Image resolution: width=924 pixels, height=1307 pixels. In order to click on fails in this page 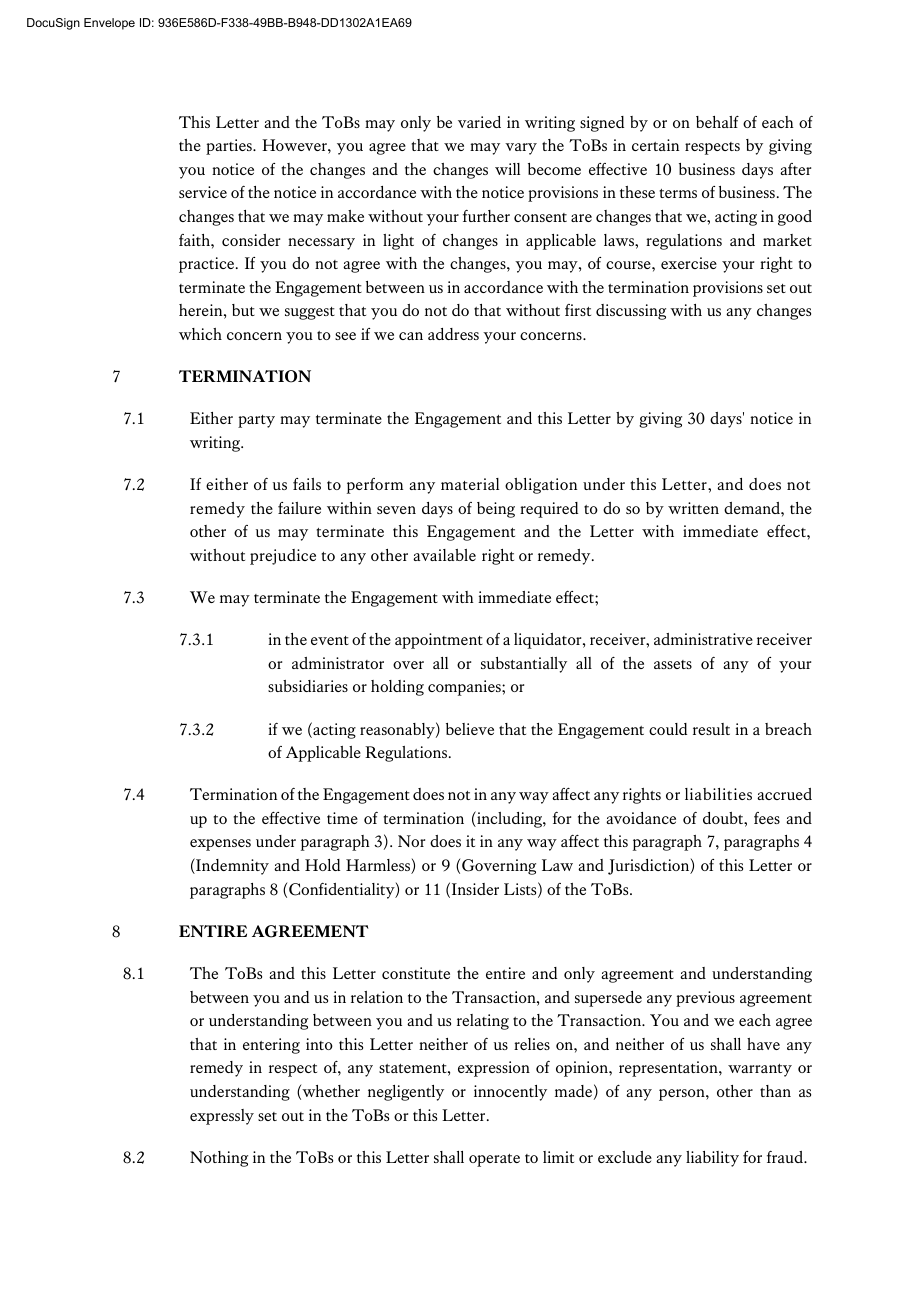, I will do `click(307, 484)`.
